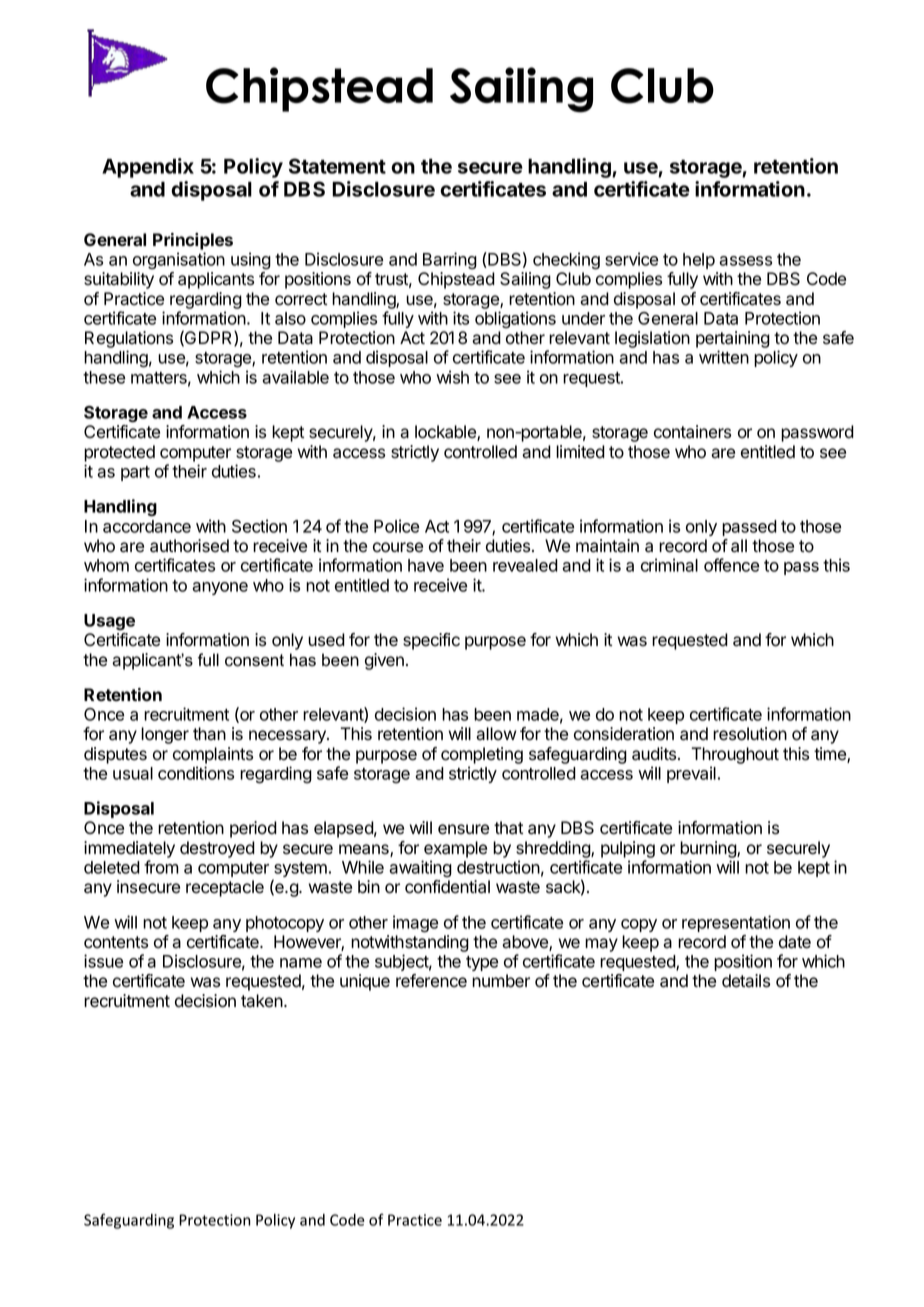 This screenshot has width=924, height=1307. What do you see at coordinates (692, 432) in the screenshot?
I see `containers` at bounding box center [692, 432].
